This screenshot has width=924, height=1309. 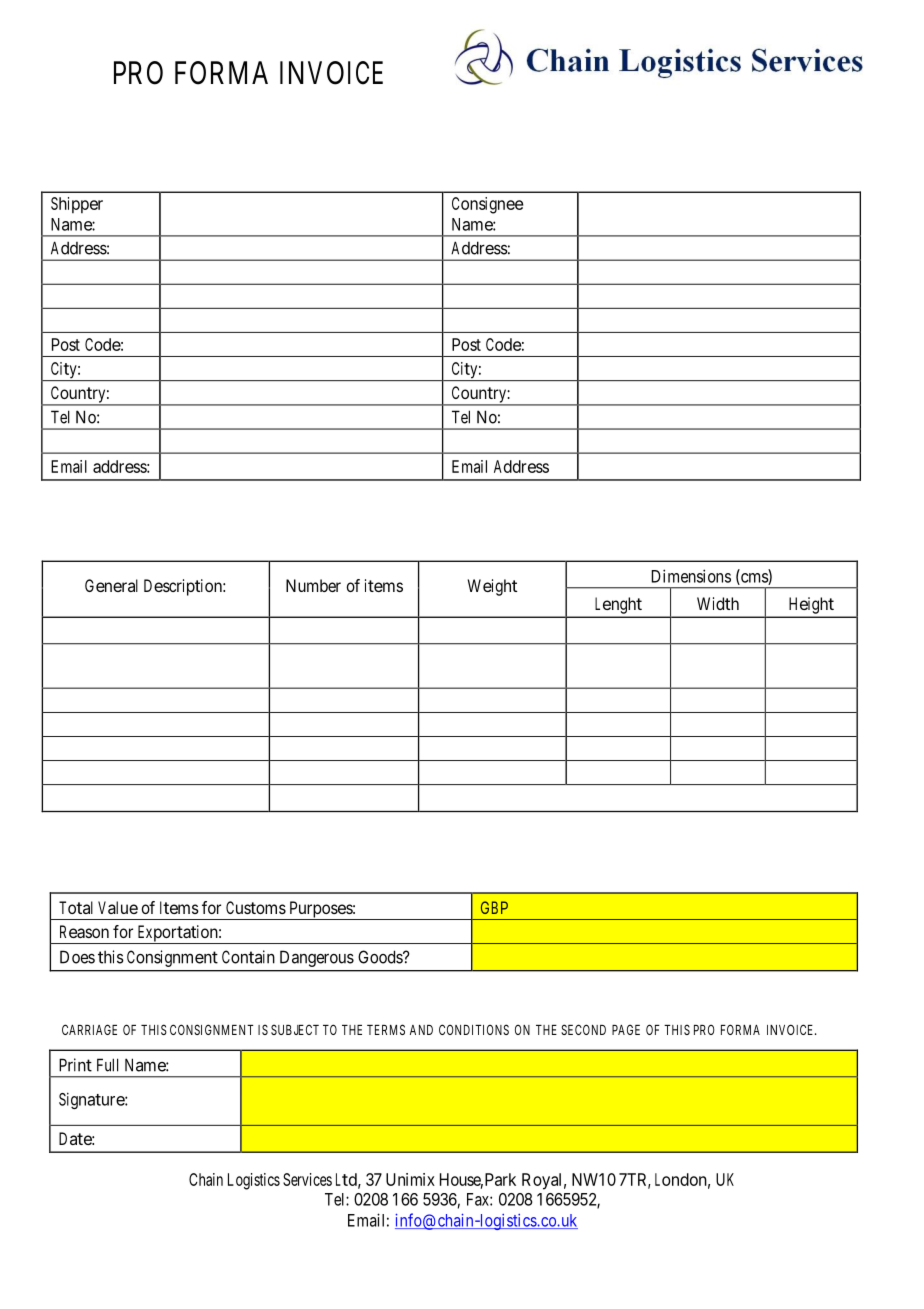 What do you see at coordinates (492, 587) in the screenshot?
I see `Weight` at bounding box center [492, 587].
